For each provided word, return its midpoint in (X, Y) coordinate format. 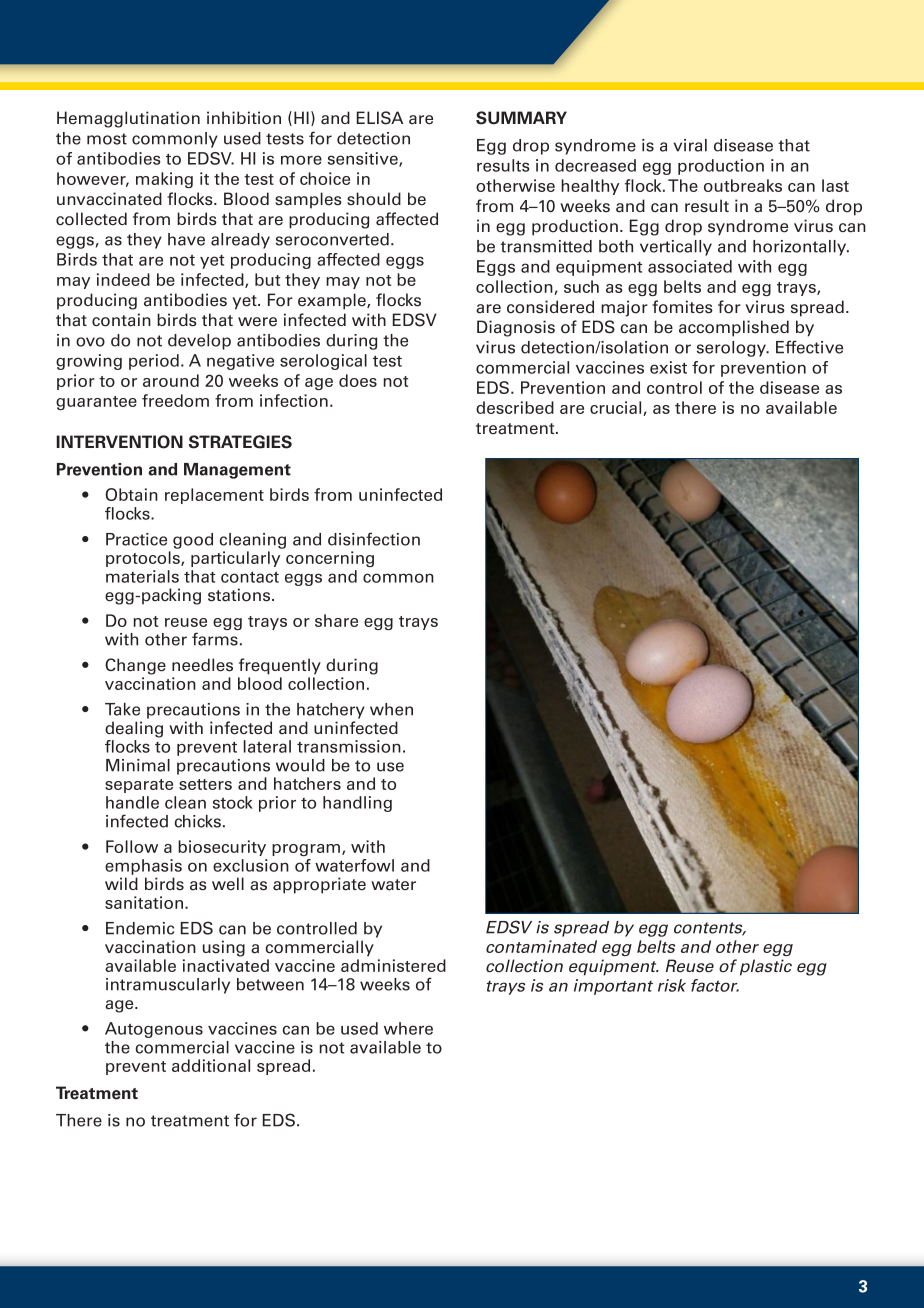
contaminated (541, 946)
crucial (617, 408)
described (515, 407)
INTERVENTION (119, 442)
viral (690, 145)
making (164, 180)
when (391, 709)
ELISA (380, 118)
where (408, 1028)
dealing (134, 729)
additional (211, 1065)
